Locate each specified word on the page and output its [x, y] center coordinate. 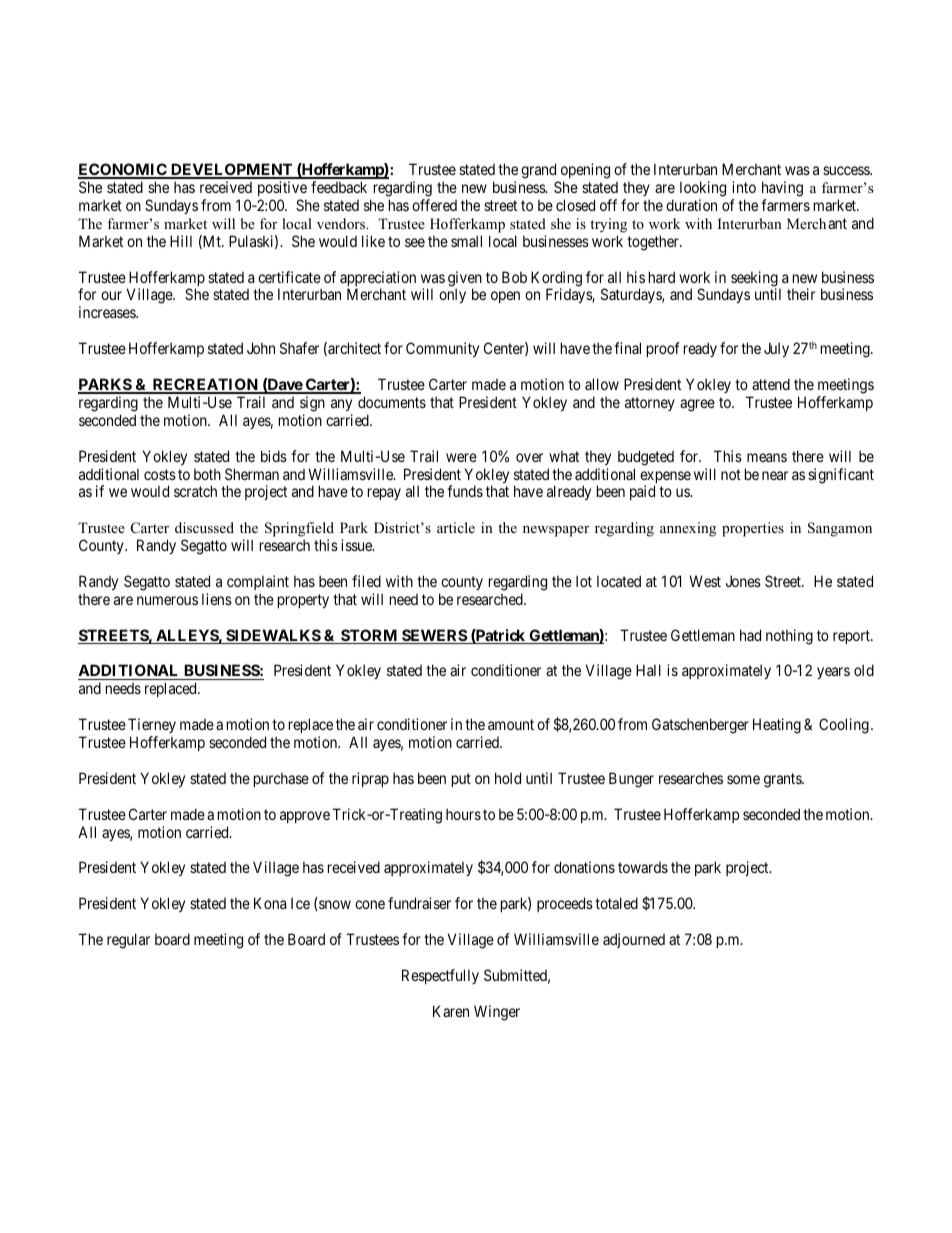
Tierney [152, 727]
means [767, 457]
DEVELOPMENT [232, 170]
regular [128, 941]
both [207, 474]
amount [511, 724]
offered [434, 205]
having [782, 189]
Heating [777, 726]
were [461, 457]
